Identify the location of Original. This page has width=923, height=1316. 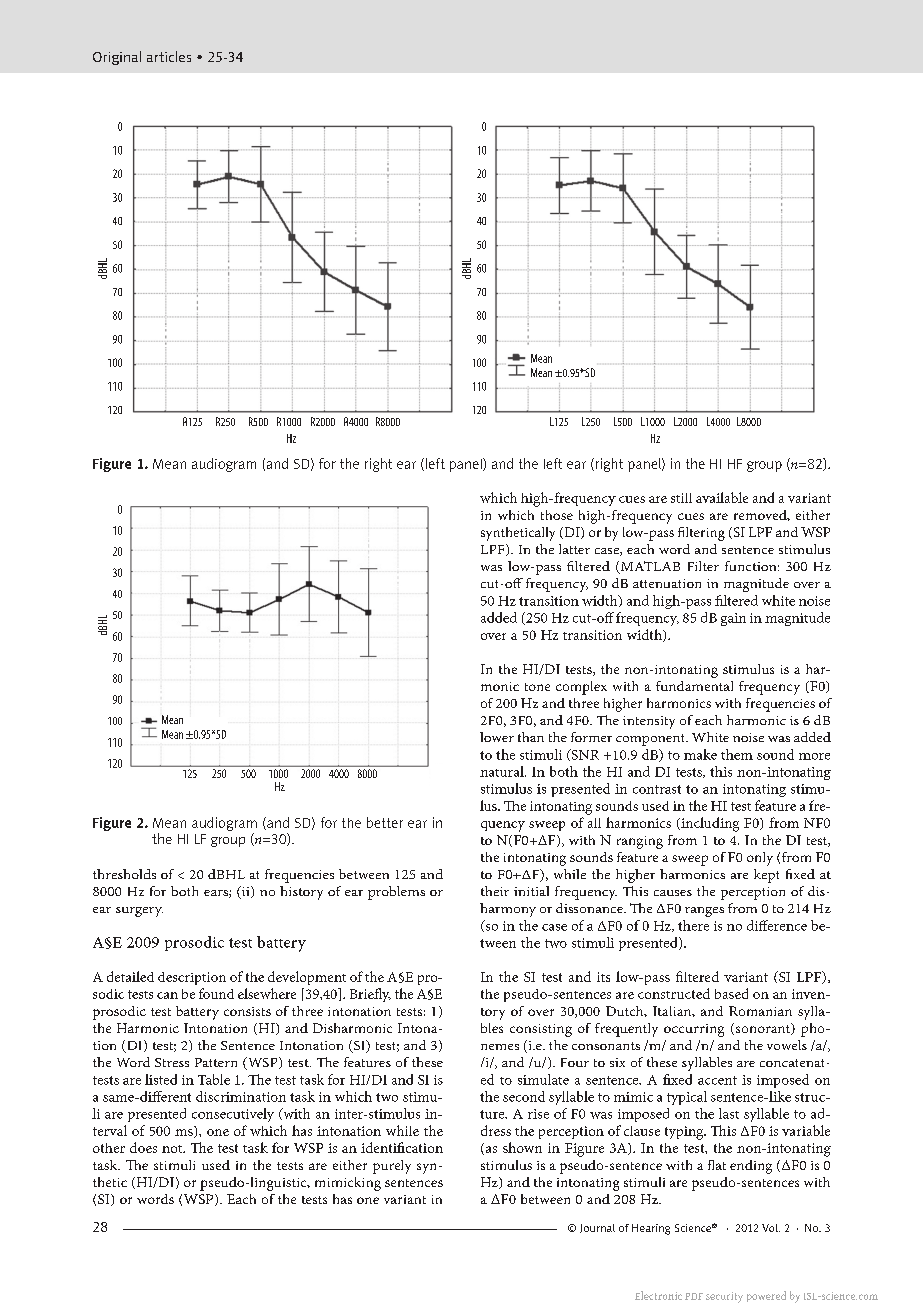
(117, 58).
